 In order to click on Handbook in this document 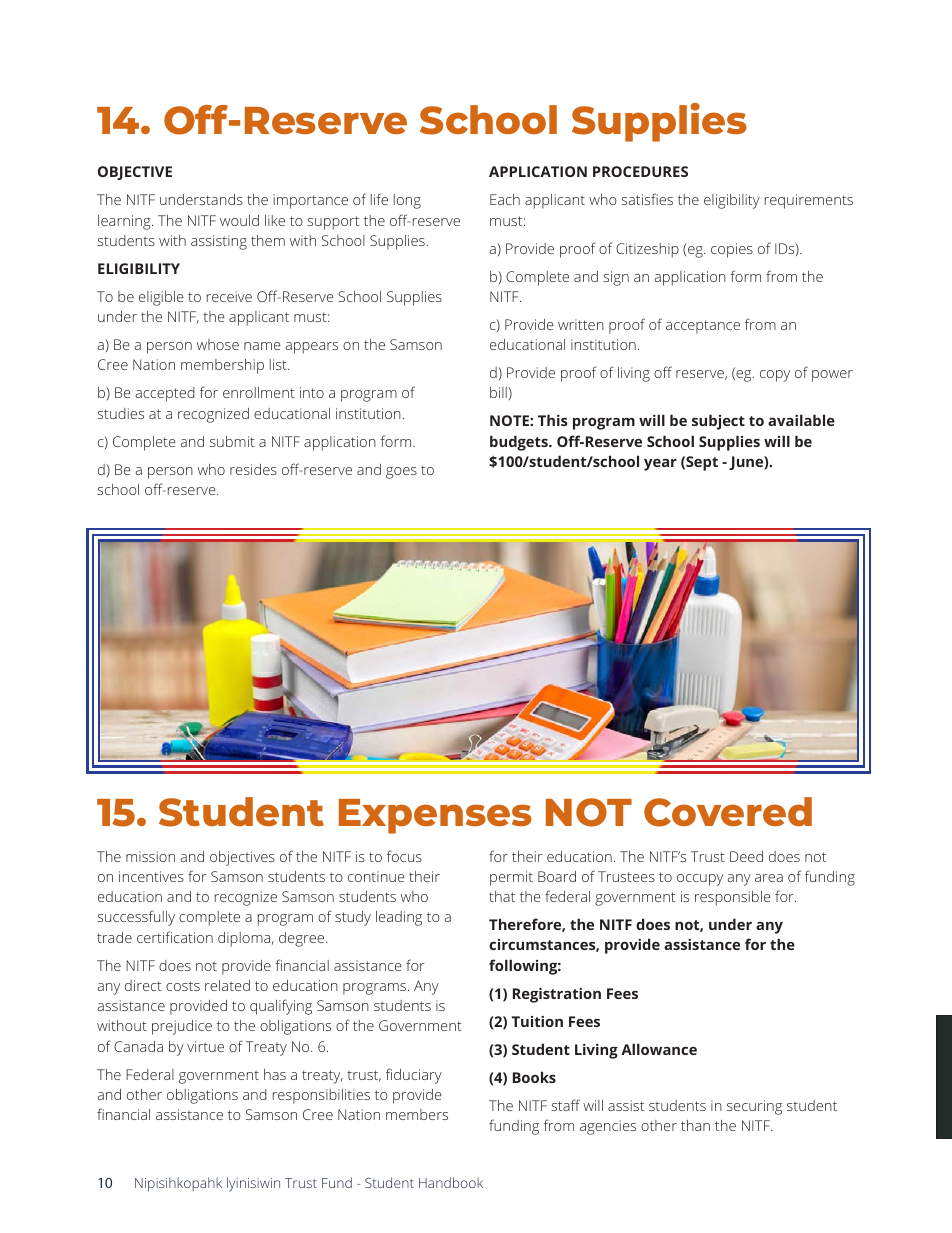, I will do `click(451, 1182)`.
